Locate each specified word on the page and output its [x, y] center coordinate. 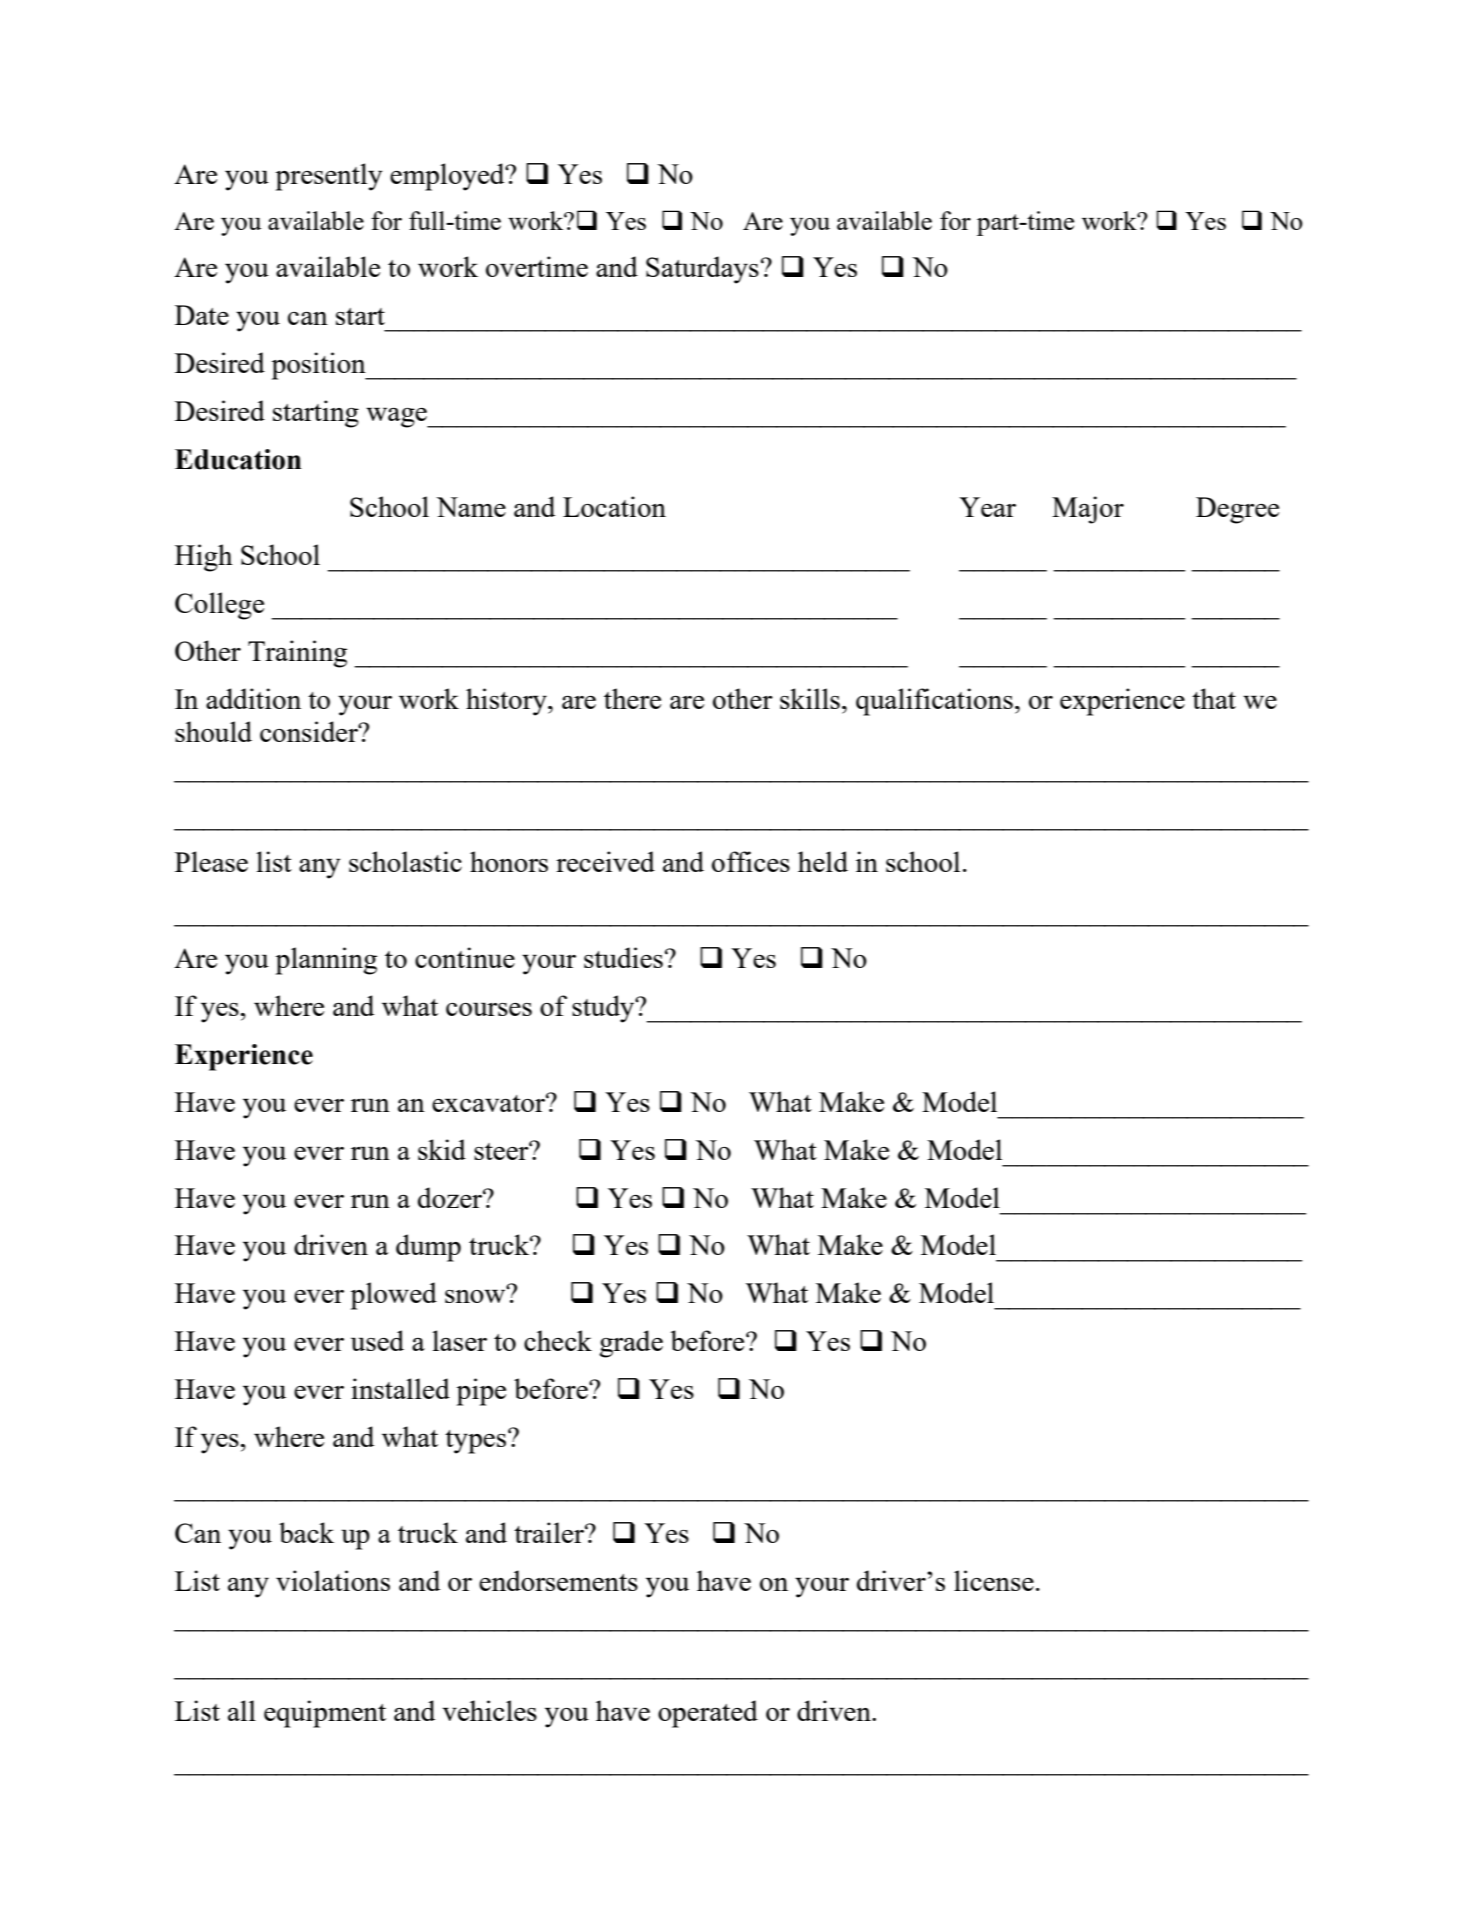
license [994, 1580]
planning [326, 961]
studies [623, 957]
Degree [1237, 510]
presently [329, 177]
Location [614, 506]
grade [631, 1344]
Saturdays [702, 270]
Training [297, 654]
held [823, 861]
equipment [325, 1714]
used [377, 1340]
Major [1088, 510]
